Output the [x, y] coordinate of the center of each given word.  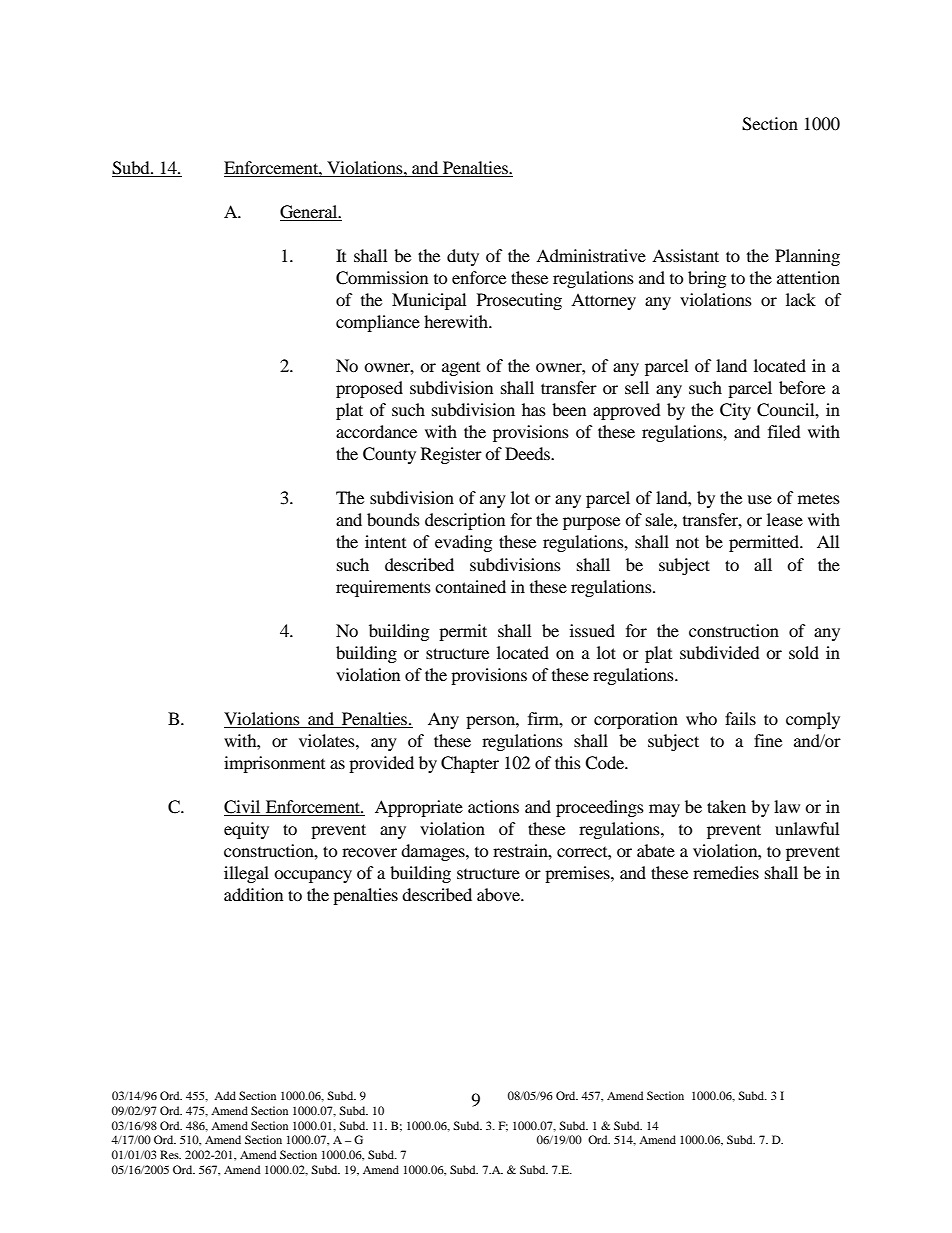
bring [707, 279]
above [500, 894]
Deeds [529, 453]
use [759, 499]
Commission [382, 278]
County [389, 455]
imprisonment [274, 764]
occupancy [313, 876]
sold [804, 652]
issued [592, 630]
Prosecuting [519, 301]
